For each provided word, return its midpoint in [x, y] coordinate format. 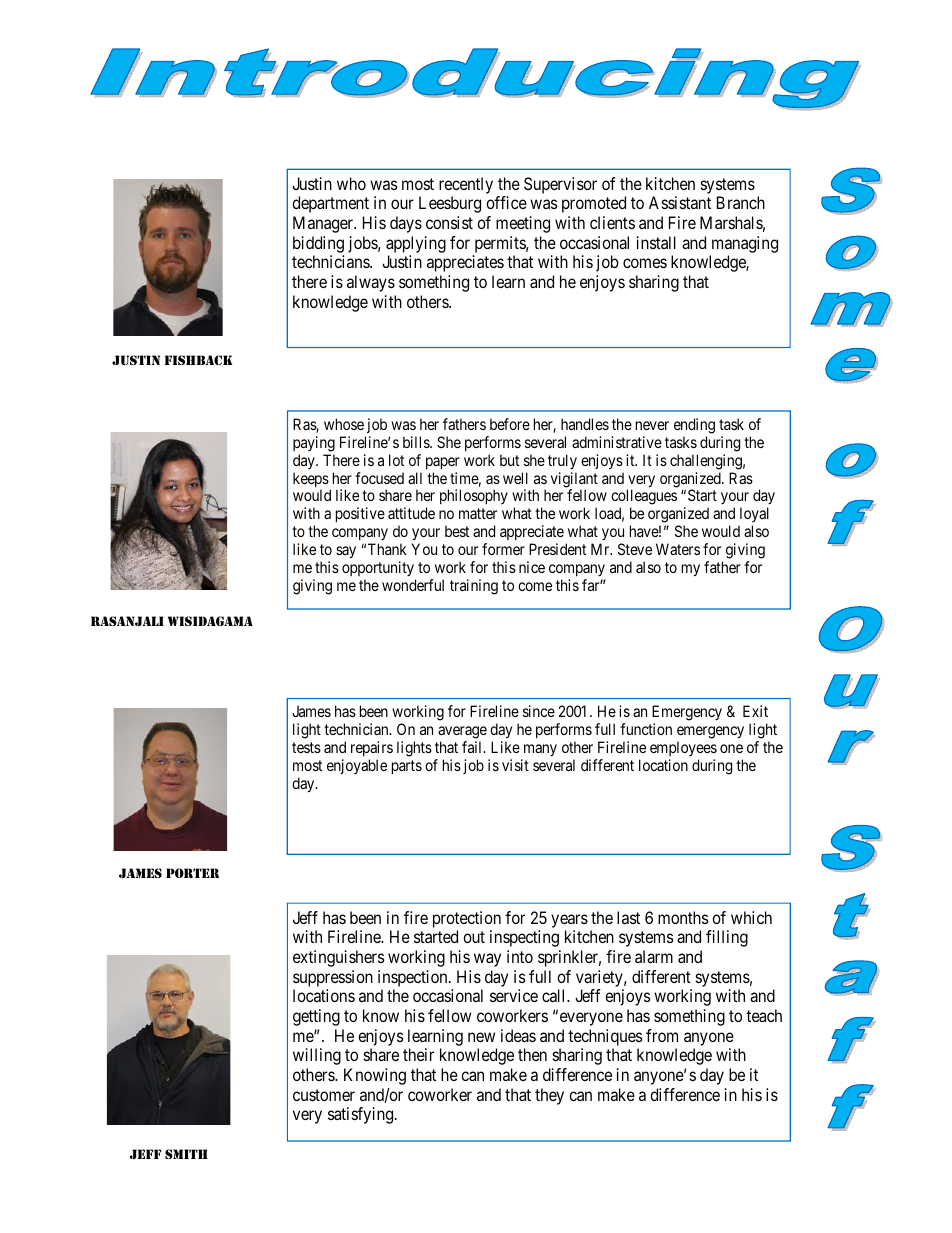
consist [449, 222]
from [662, 1035]
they [549, 1096]
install [656, 242]
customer [324, 1095]
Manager [324, 224]
